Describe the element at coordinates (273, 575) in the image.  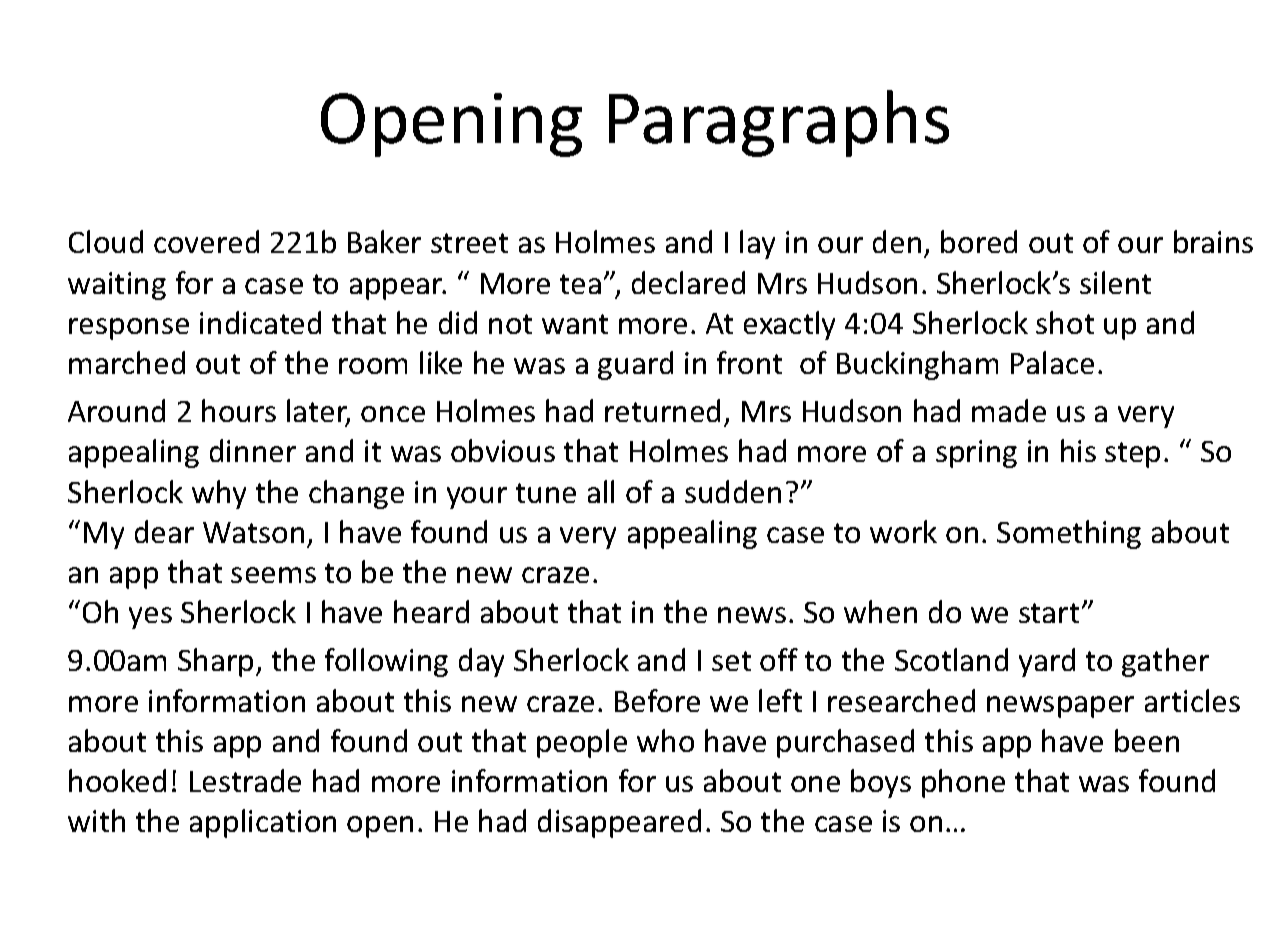
I see `seems` at that location.
